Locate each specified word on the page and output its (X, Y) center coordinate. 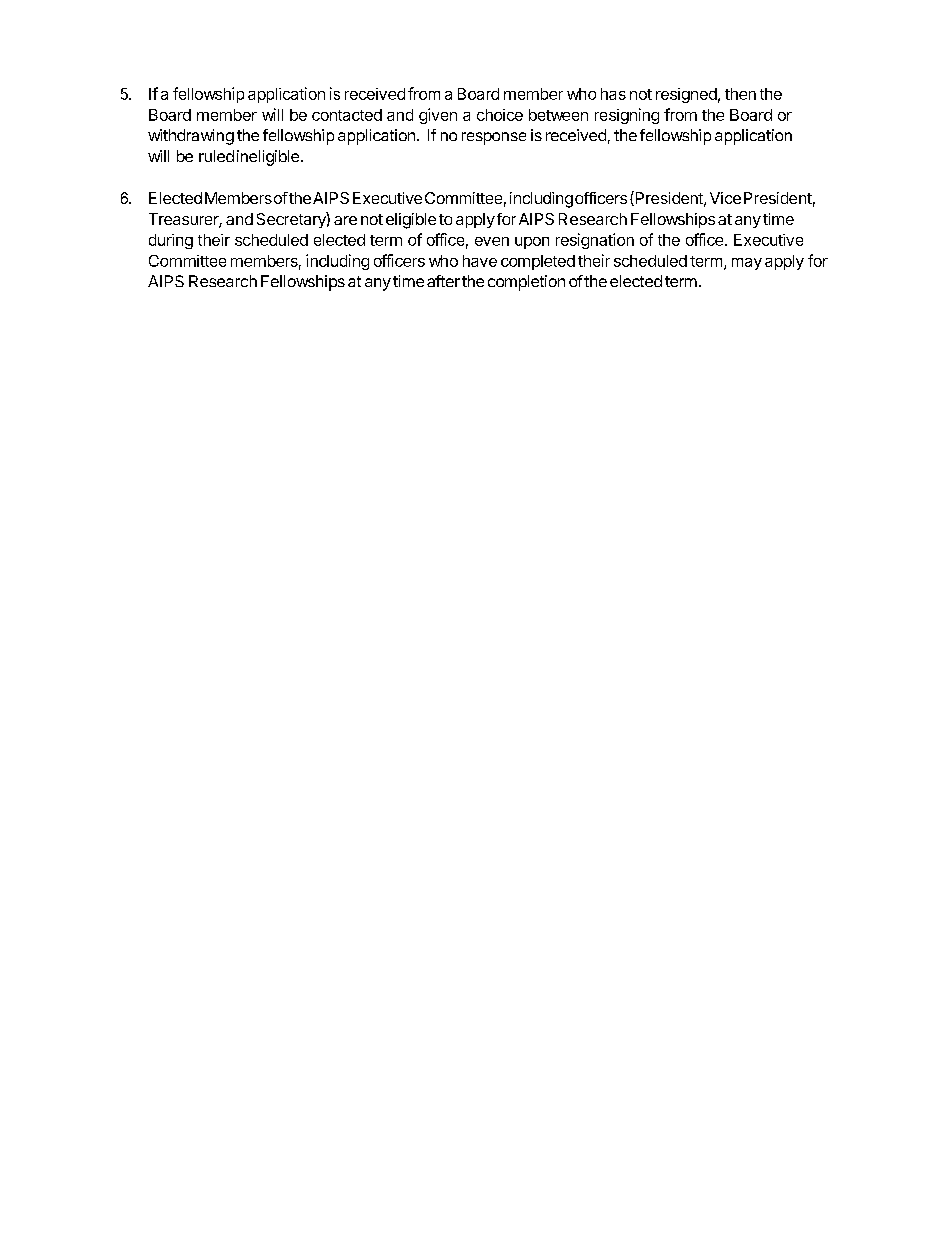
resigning (627, 116)
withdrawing (191, 137)
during (171, 241)
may (747, 264)
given (438, 116)
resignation (595, 241)
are (345, 220)
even (492, 241)
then (740, 94)
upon (532, 243)
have (480, 261)
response (494, 138)
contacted (347, 115)
